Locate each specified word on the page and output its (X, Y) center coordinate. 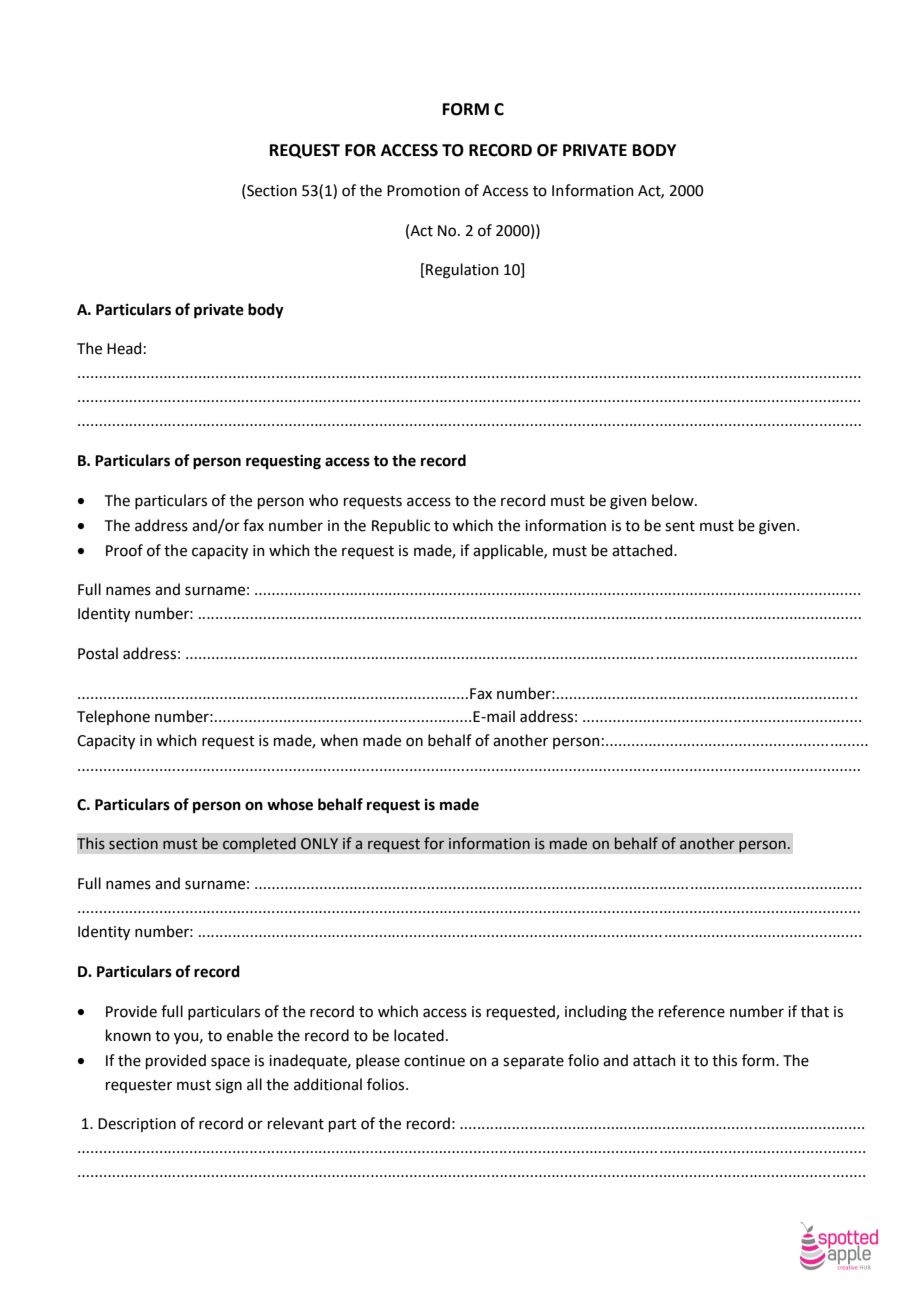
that (815, 1011)
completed (259, 845)
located (419, 1035)
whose (290, 804)
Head (124, 348)
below (674, 500)
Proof (124, 550)
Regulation (462, 271)
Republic (401, 526)
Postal (98, 653)
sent (680, 526)
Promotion (423, 191)
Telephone (113, 717)
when (339, 740)
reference (692, 1011)
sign (228, 1086)
